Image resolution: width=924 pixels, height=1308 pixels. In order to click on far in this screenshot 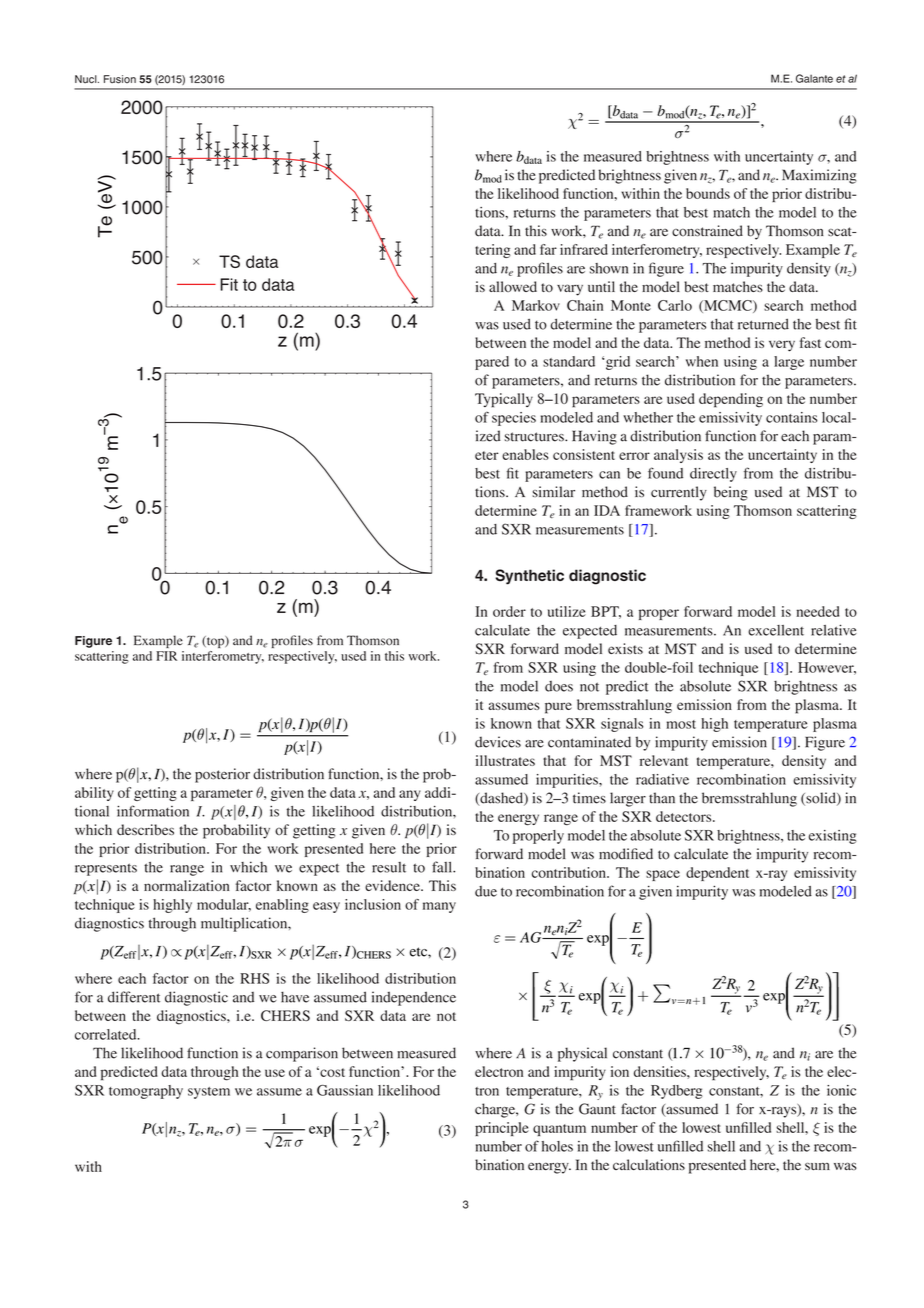, I will do `click(548, 249)`.
